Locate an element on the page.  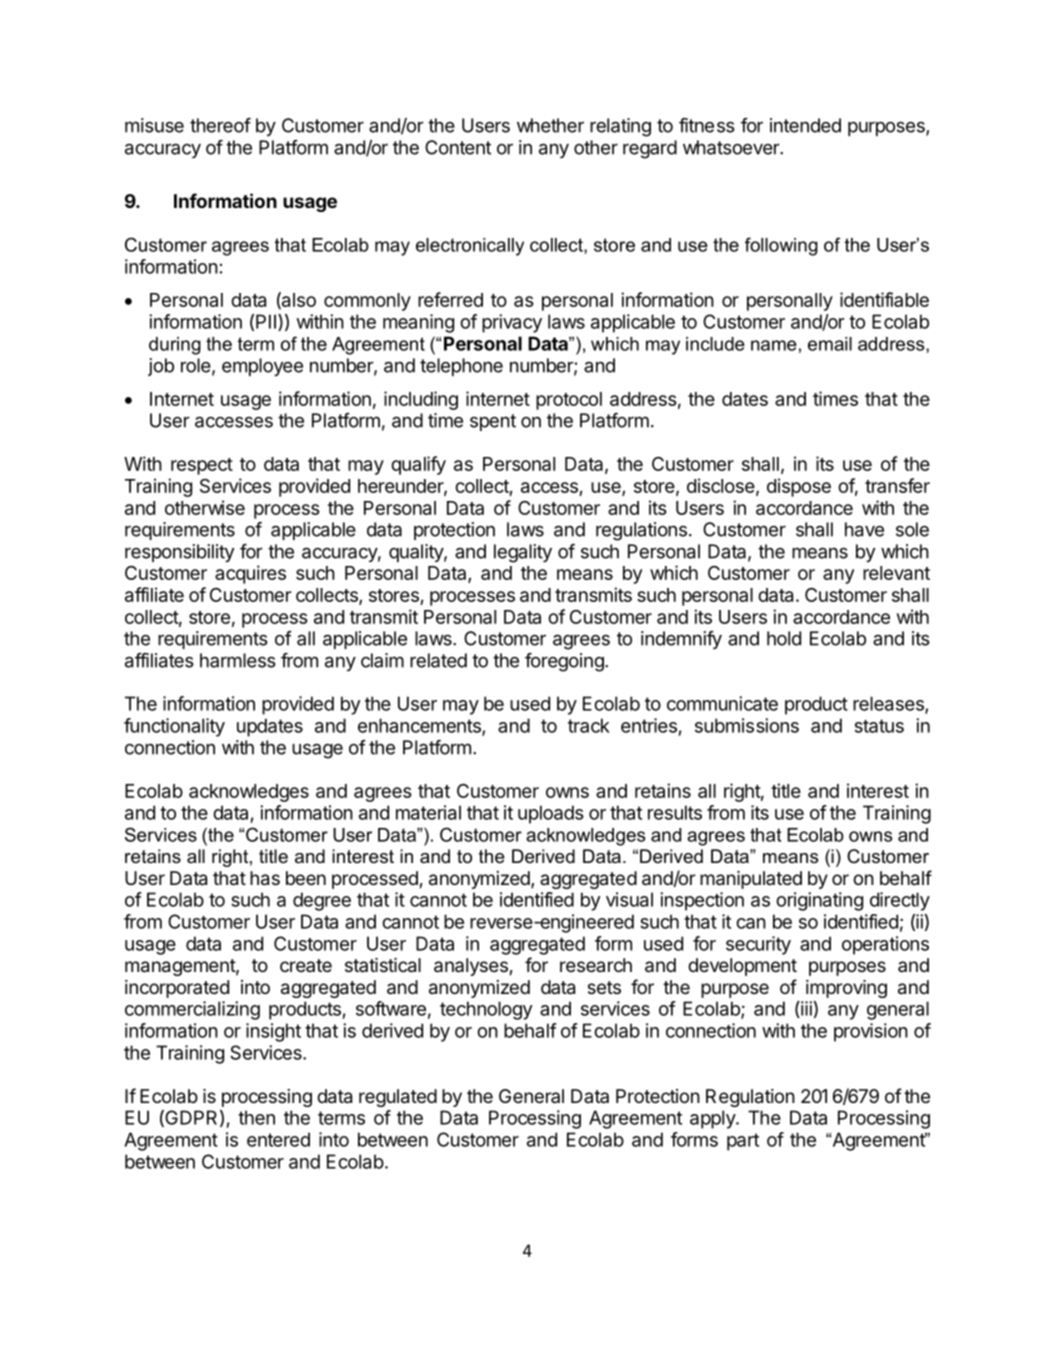
whether is located at coordinates (550, 125).
